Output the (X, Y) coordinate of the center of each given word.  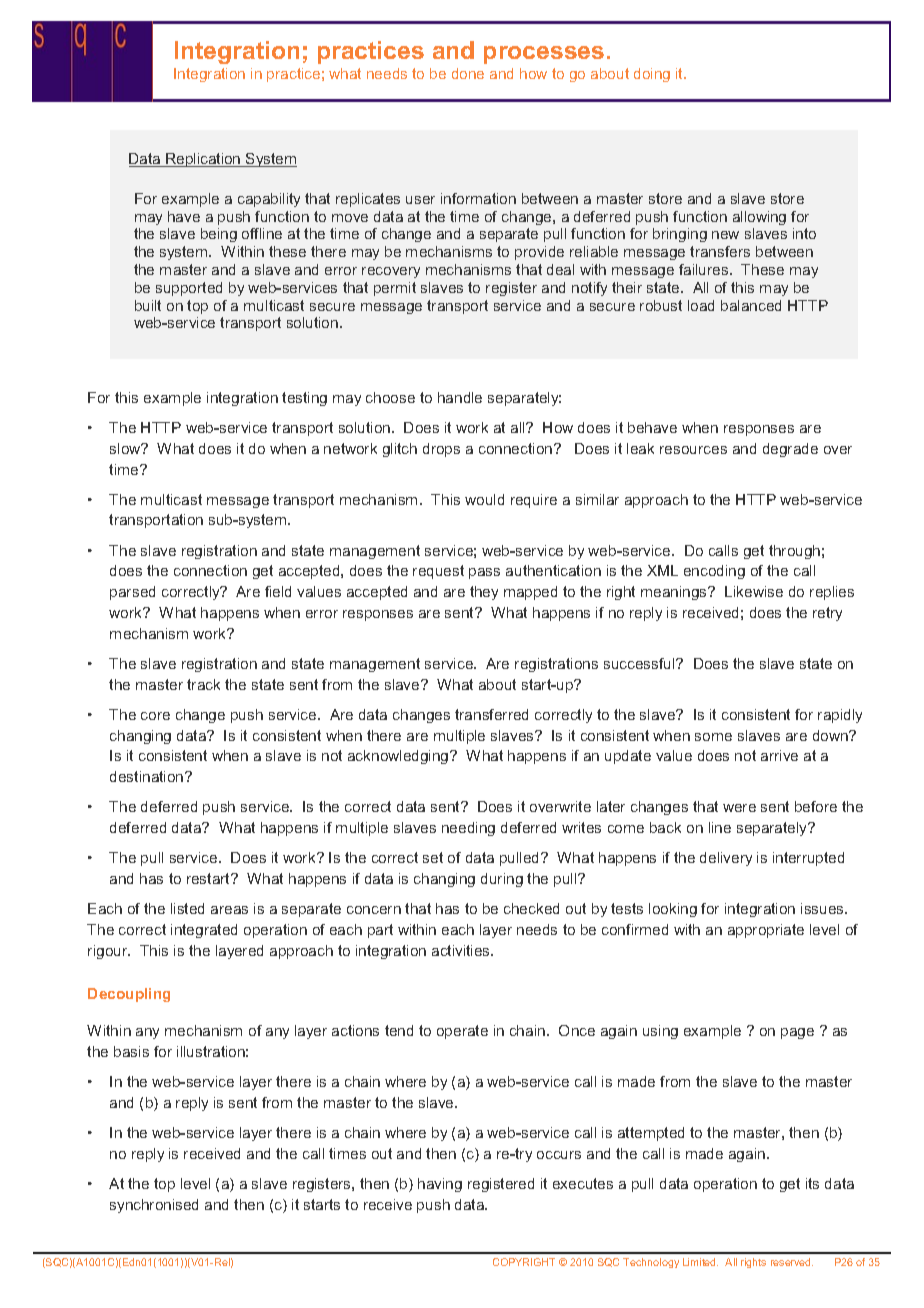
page (797, 1033)
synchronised (154, 1206)
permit (395, 289)
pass (484, 573)
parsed (132, 593)
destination (148, 776)
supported (189, 289)
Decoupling (129, 995)
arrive (779, 755)
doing (652, 75)
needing (468, 829)
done (468, 73)
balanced (751, 305)
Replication (203, 160)
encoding (714, 572)
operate (462, 1032)
